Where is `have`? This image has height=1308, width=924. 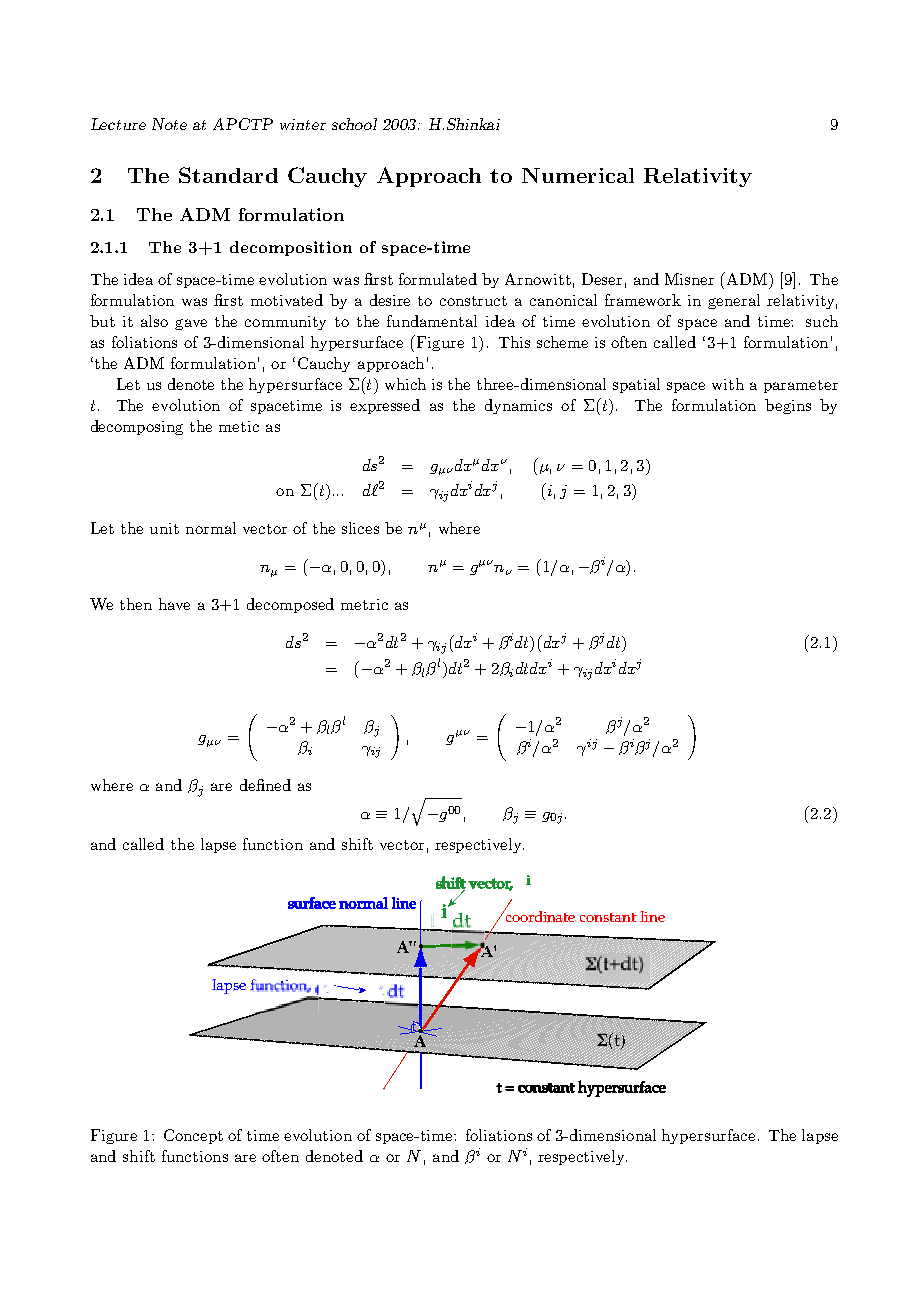 have is located at coordinates (174, 604).
